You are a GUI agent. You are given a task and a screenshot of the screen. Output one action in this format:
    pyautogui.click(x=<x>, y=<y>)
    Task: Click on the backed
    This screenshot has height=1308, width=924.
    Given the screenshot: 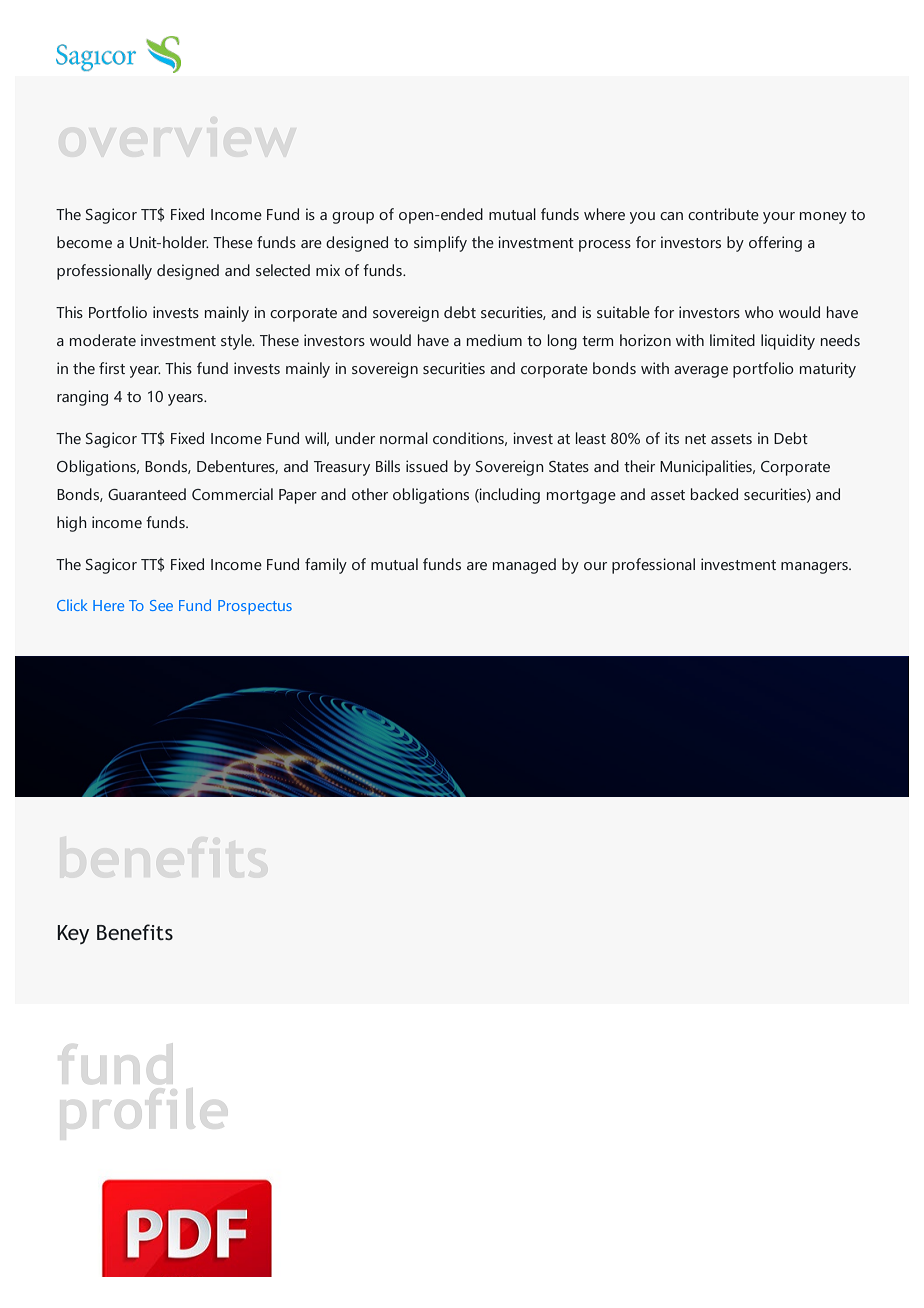 What is the action you would take?
    pyautogui.click(x=714, y=494)
